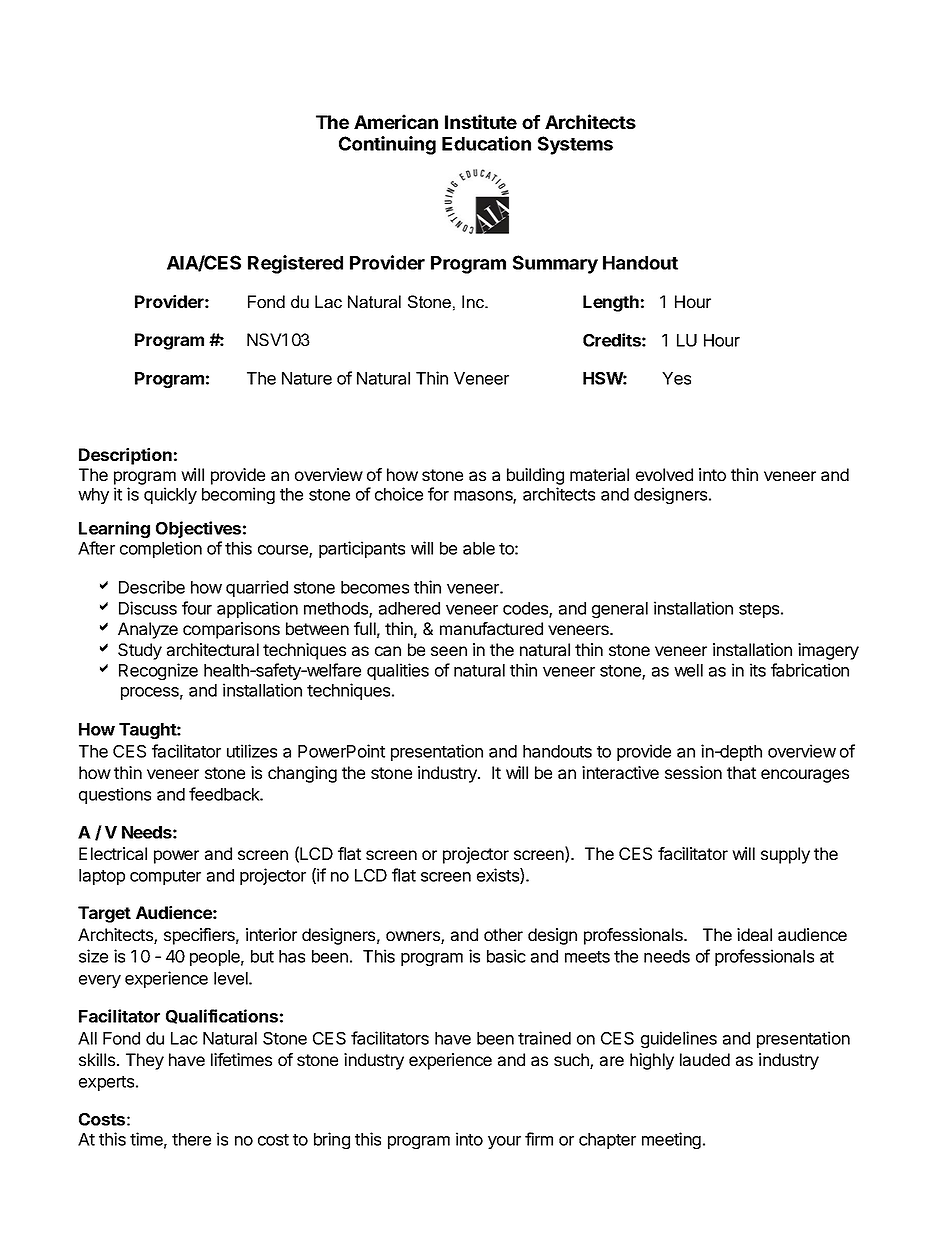 This image has height=1233, width=952. What do you see at coordinates (170, 495) in the image?
I see `quickly` at bounding box center [170, 495].
